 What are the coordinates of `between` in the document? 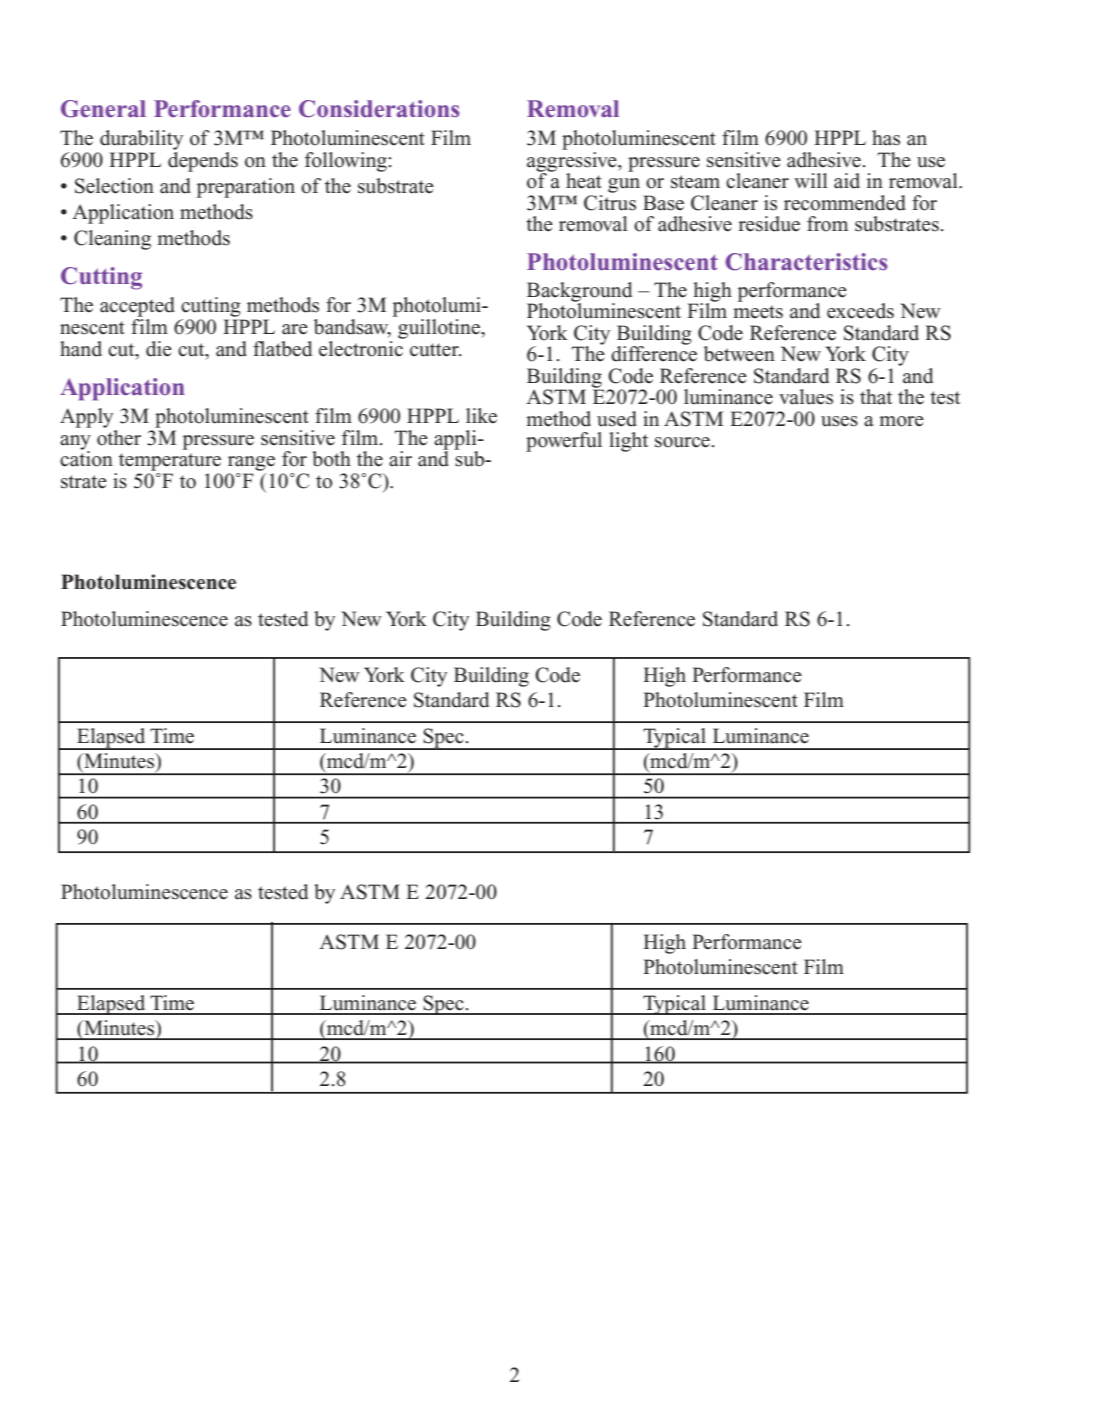 It's located at (739, 354).
